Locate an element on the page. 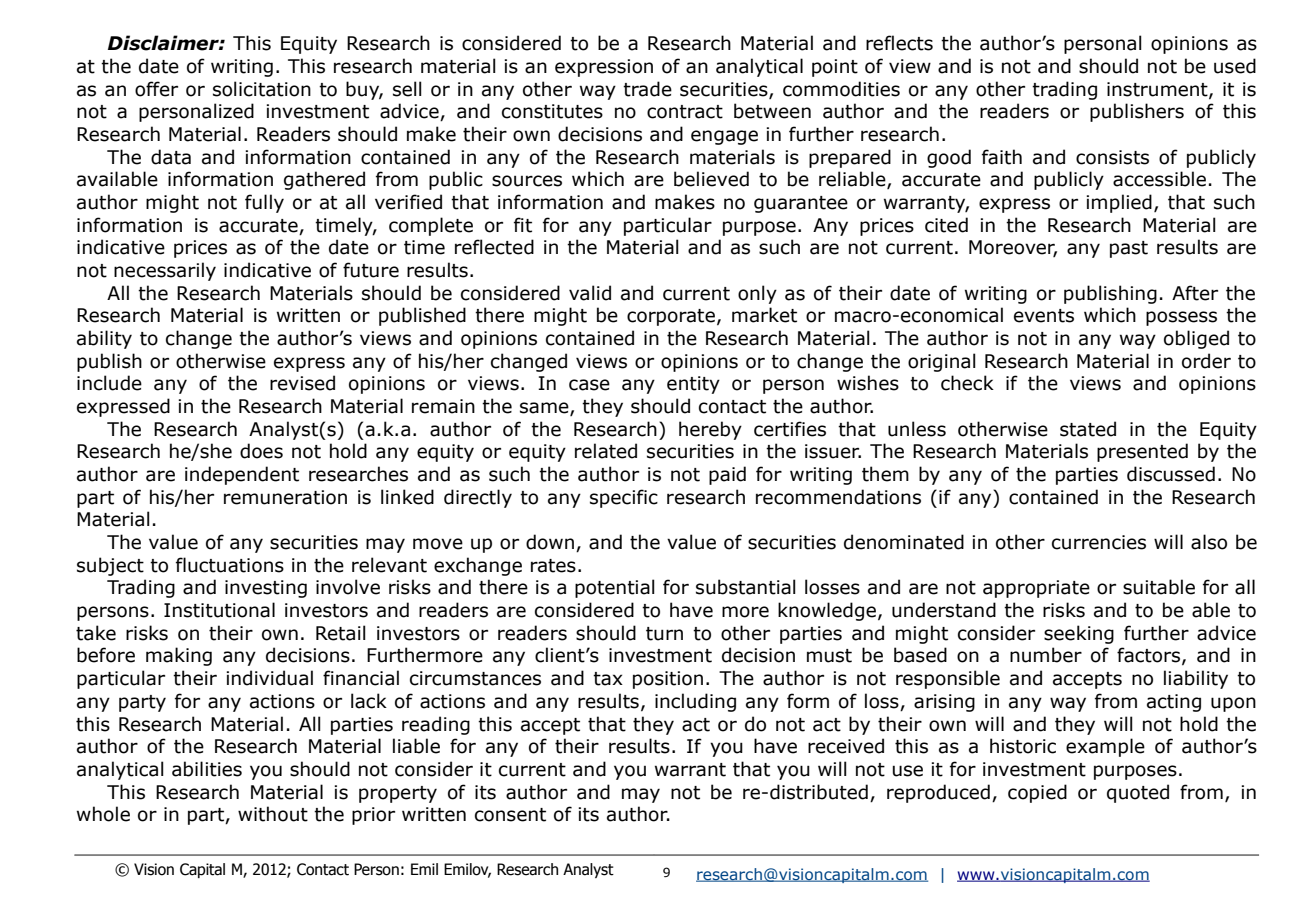 The height and width of the page is (924, 1308). consent is located at coordinates (510, 815).
